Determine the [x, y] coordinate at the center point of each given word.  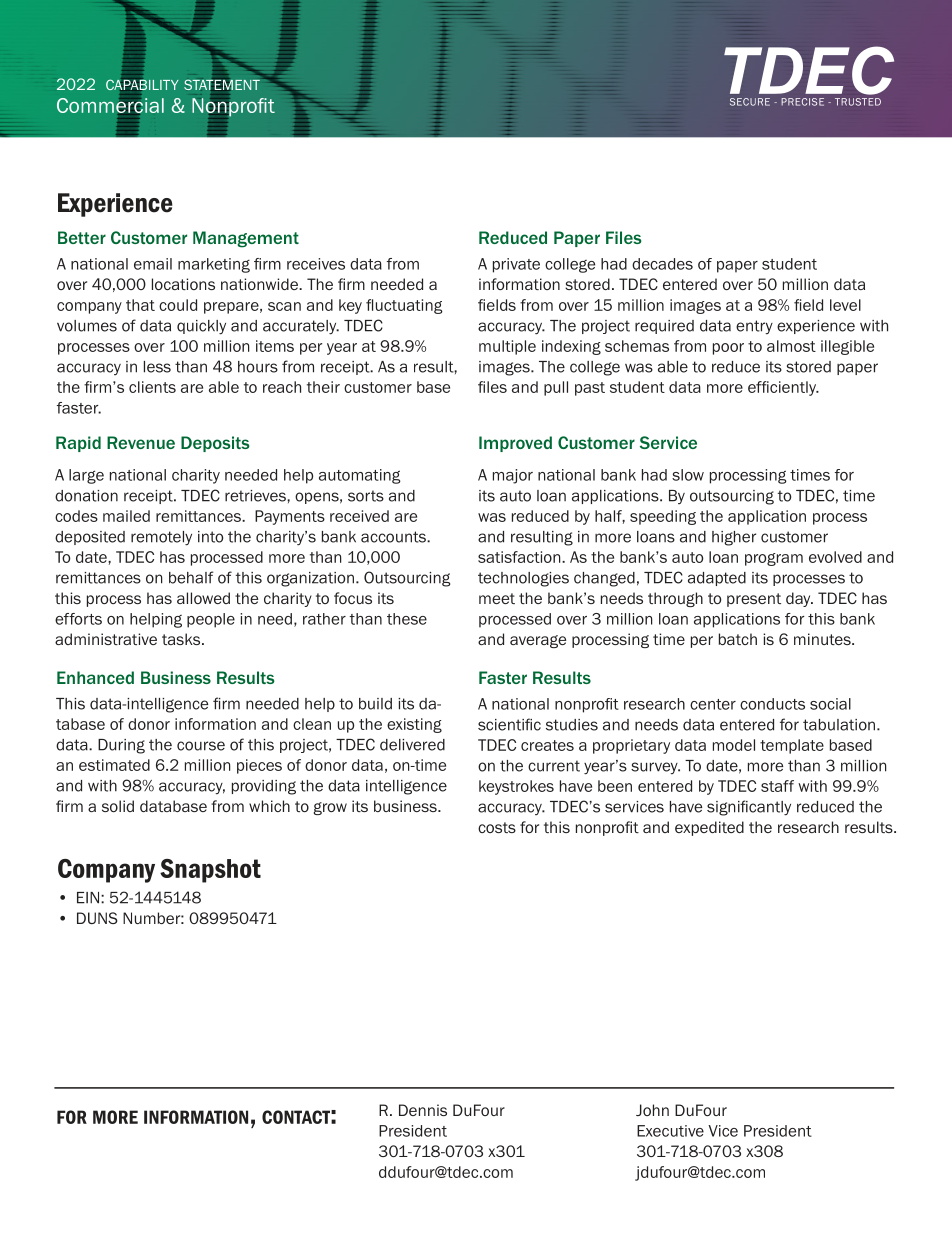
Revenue [141, 442]
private [516, 265]
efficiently [783, 388]
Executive [670, 1131]
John [652, 1110]
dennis [423, 1110]
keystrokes [516, 787]
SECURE [750, 102]
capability [142, 84]
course [201, 746]
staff [777, 786]
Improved [515, 444]
